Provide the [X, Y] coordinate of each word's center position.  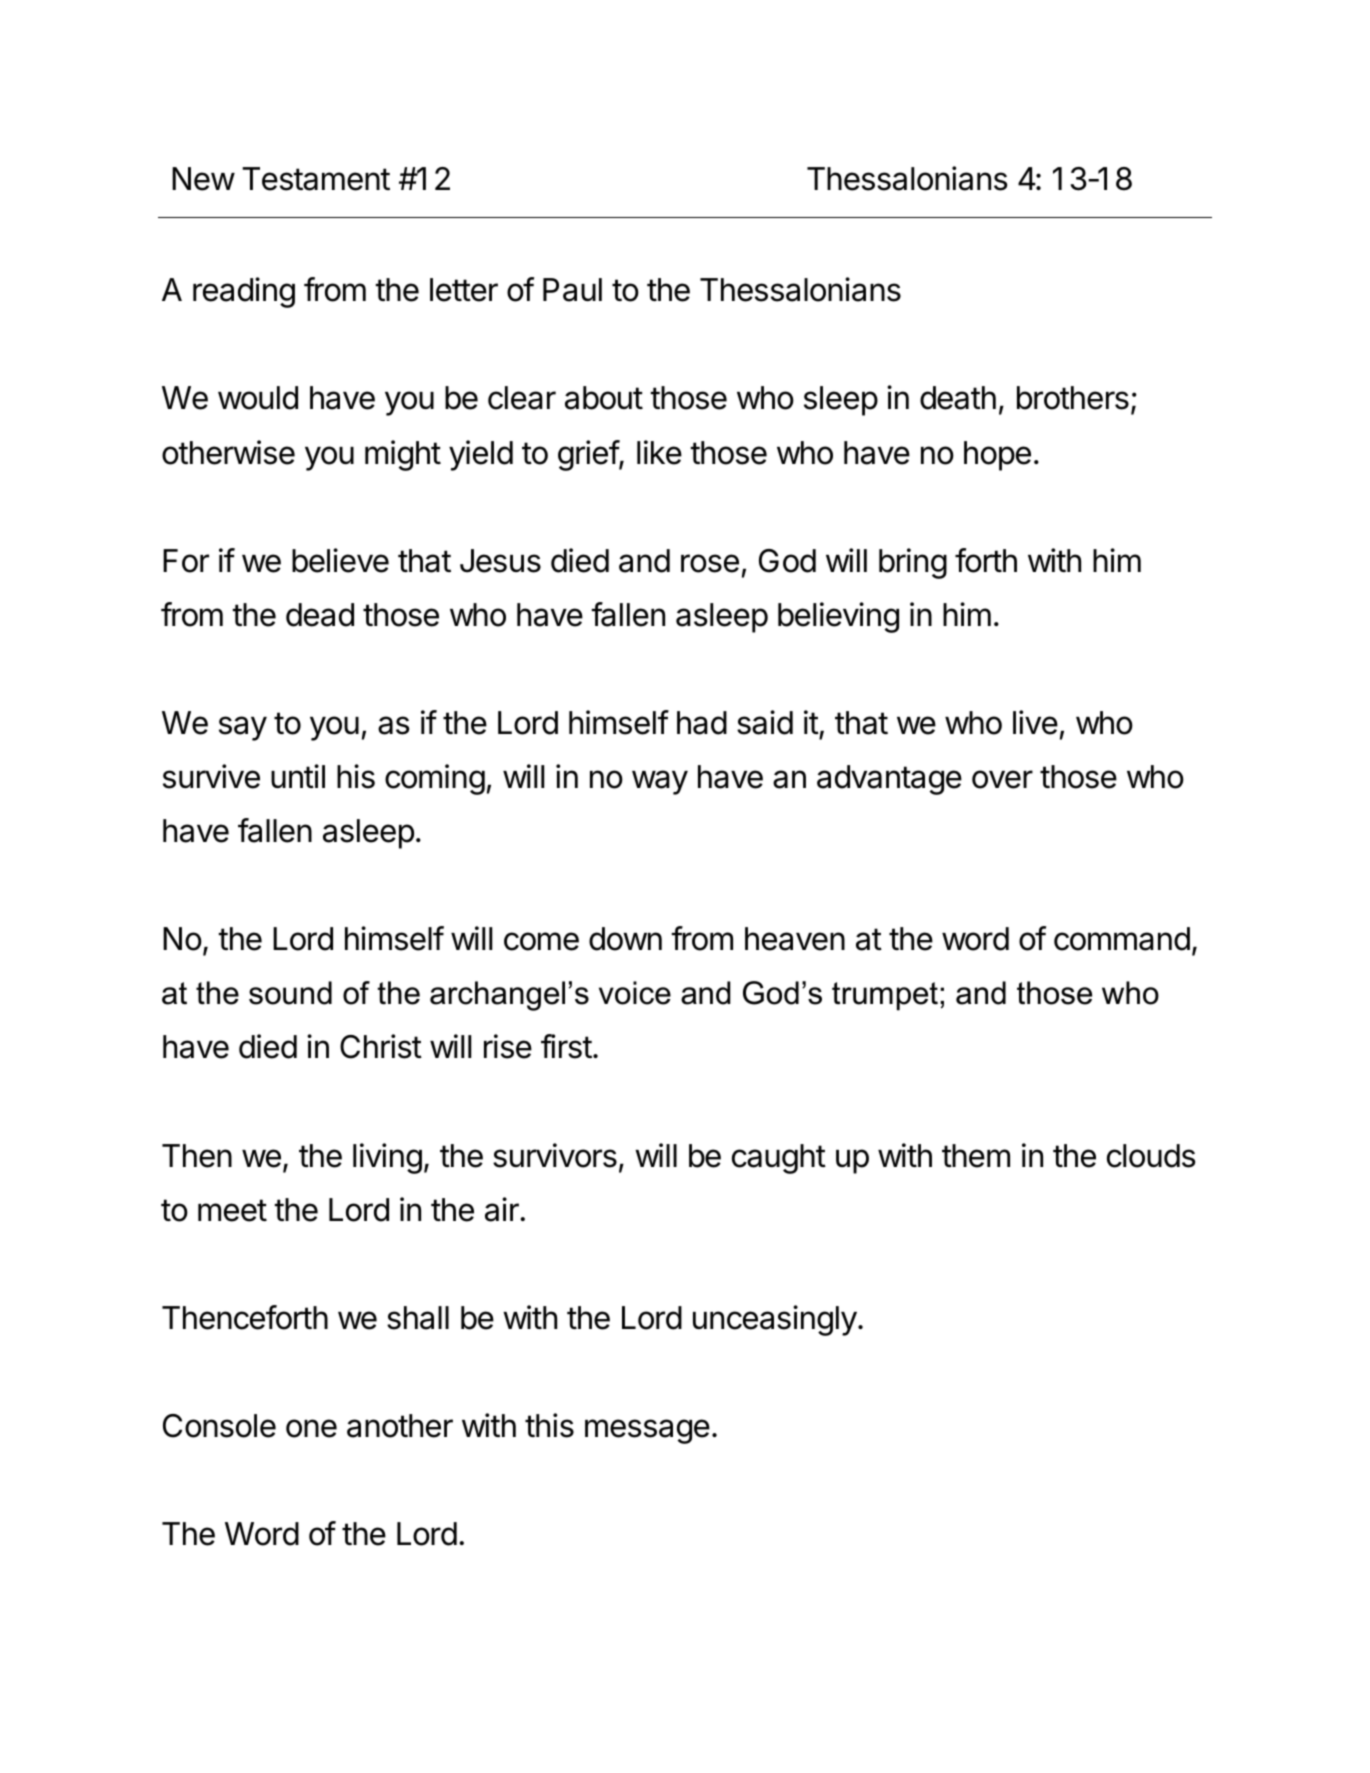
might [403, 455]
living [387, 1158]
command [1122, 939]
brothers [1073, 398]
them [976, 1156]
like [659, 452]
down [625, 939]
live [1035, 722]
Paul [572, 290]
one [311, 1428]
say [243, 728]
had [702, 723]
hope [997, 456]
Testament [316, 179]
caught [779, 1159]
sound [290, 993]
